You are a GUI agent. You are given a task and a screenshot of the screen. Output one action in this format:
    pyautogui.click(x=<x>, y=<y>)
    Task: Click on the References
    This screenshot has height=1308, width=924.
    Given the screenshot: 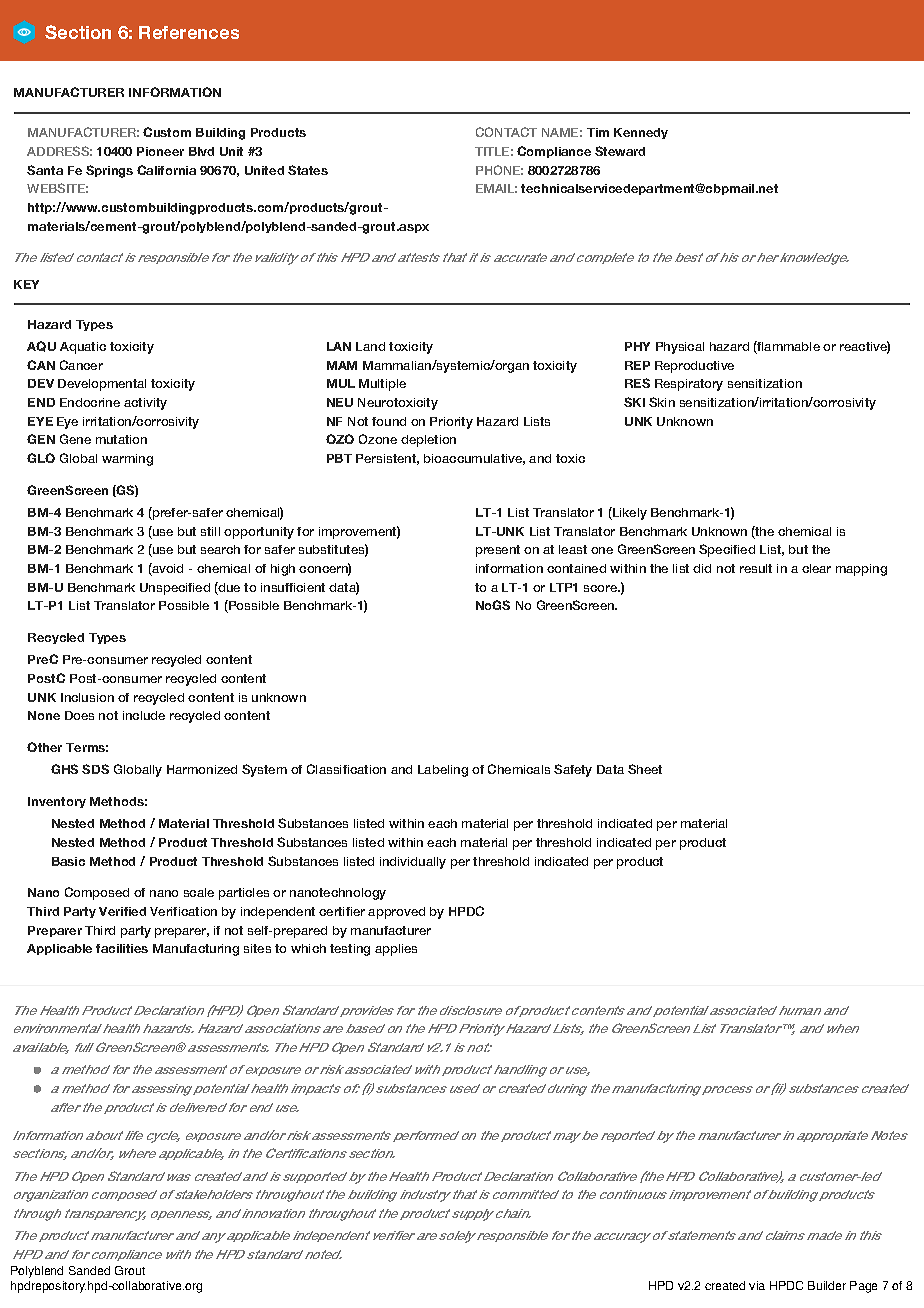 What is the action you would take?
    pyautogui.click(x=189, y=32)
